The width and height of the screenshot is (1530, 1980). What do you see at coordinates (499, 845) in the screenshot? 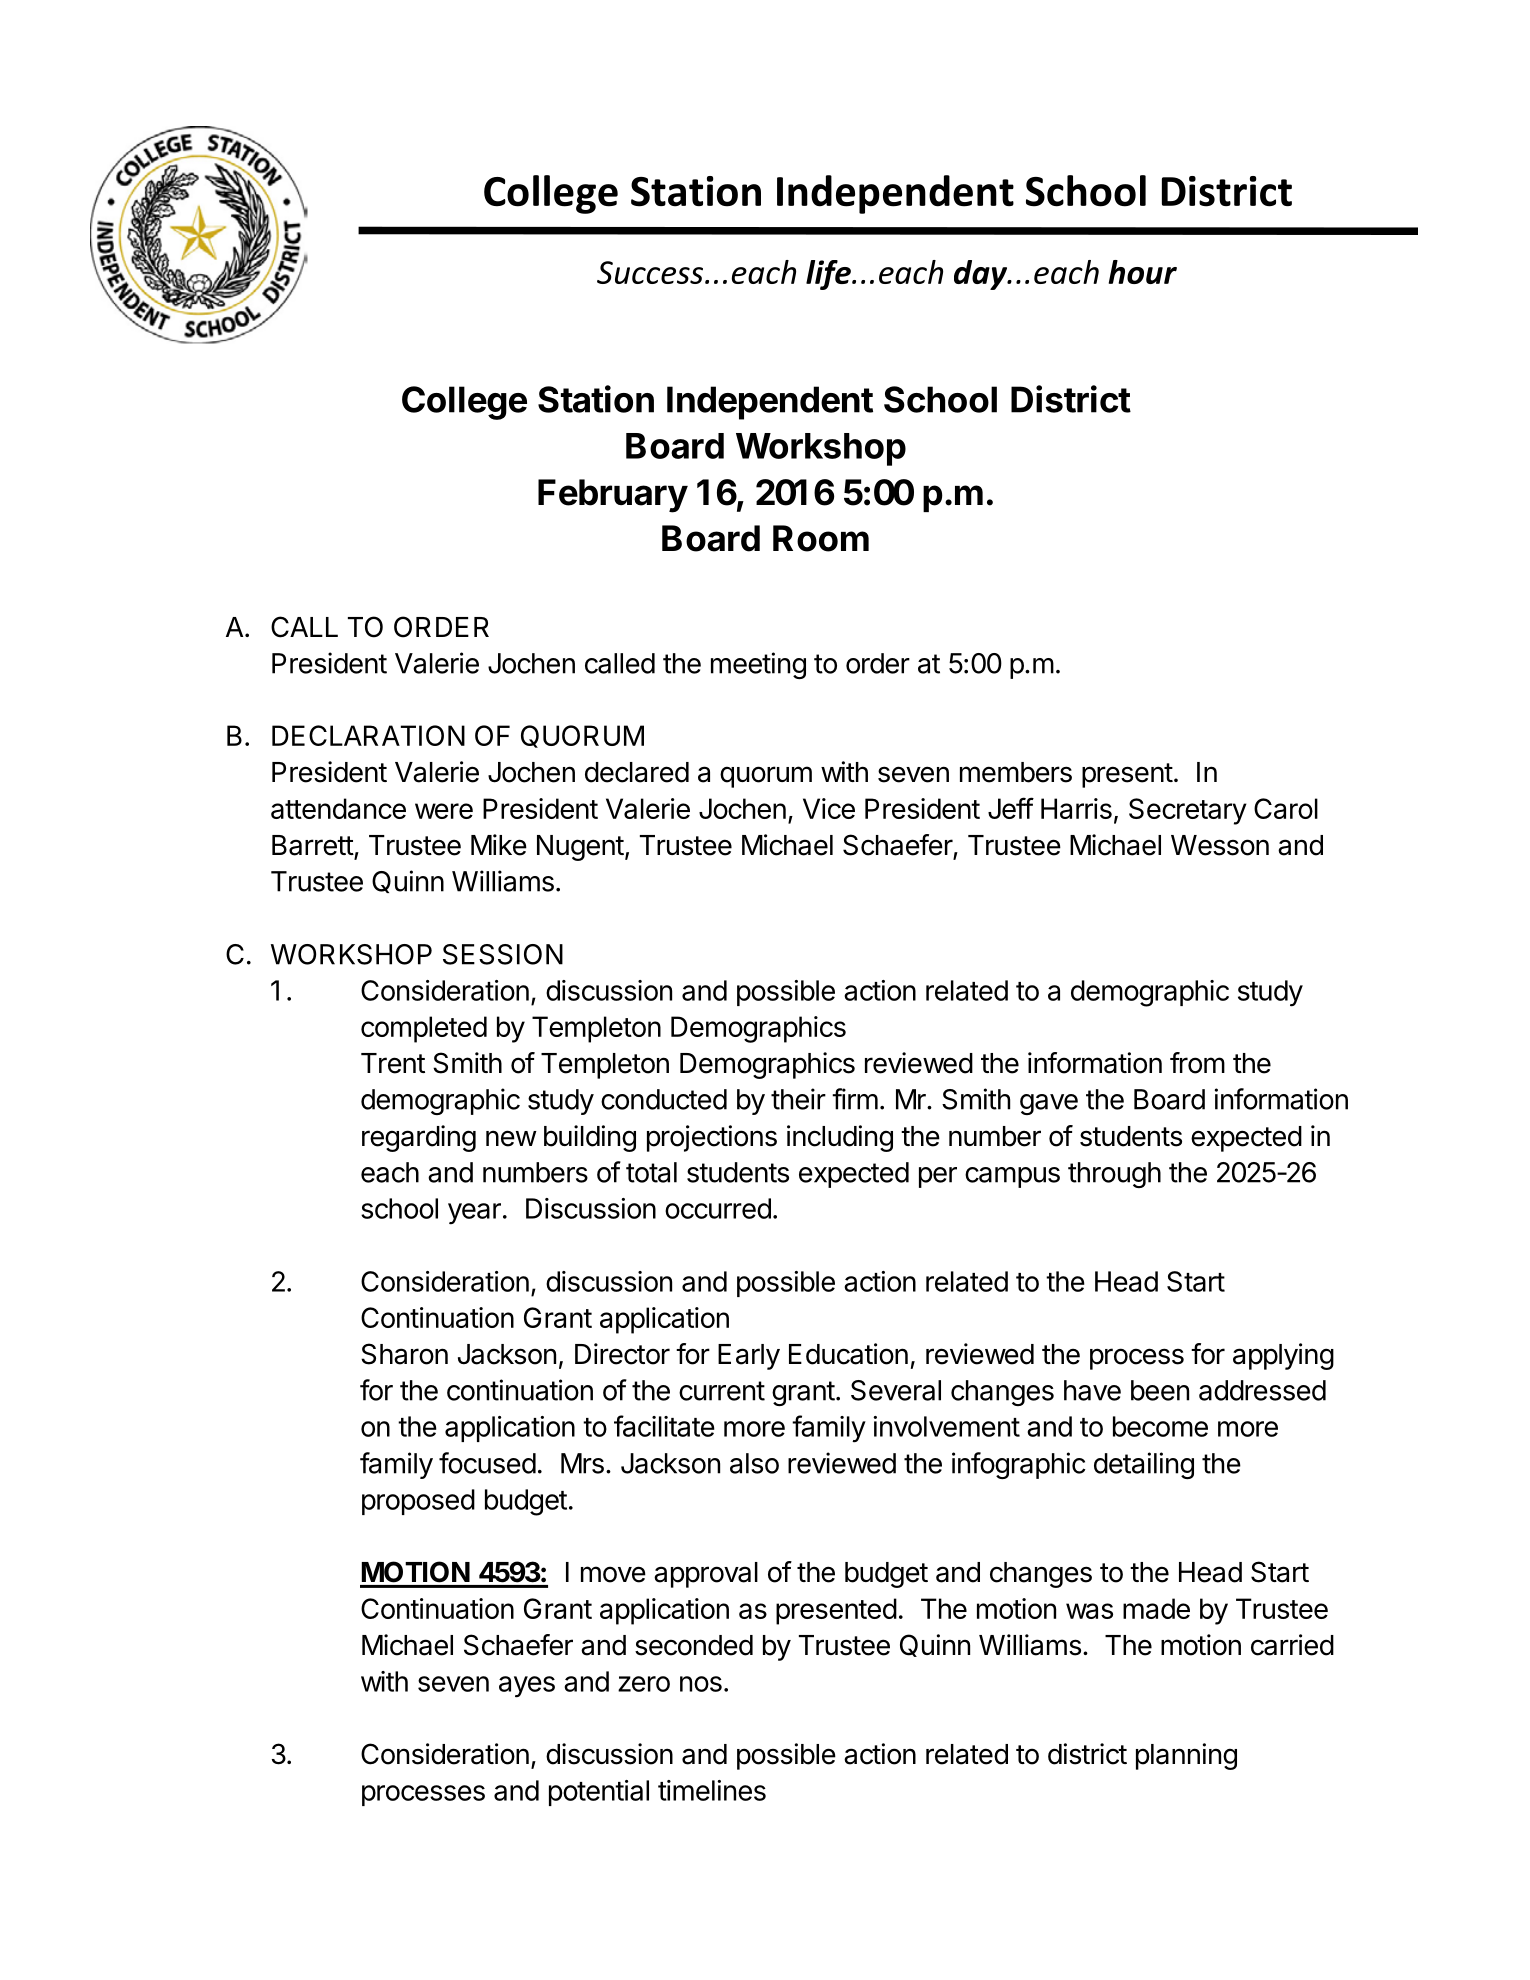
I see `Mike` at bounding box center [499, 845].
